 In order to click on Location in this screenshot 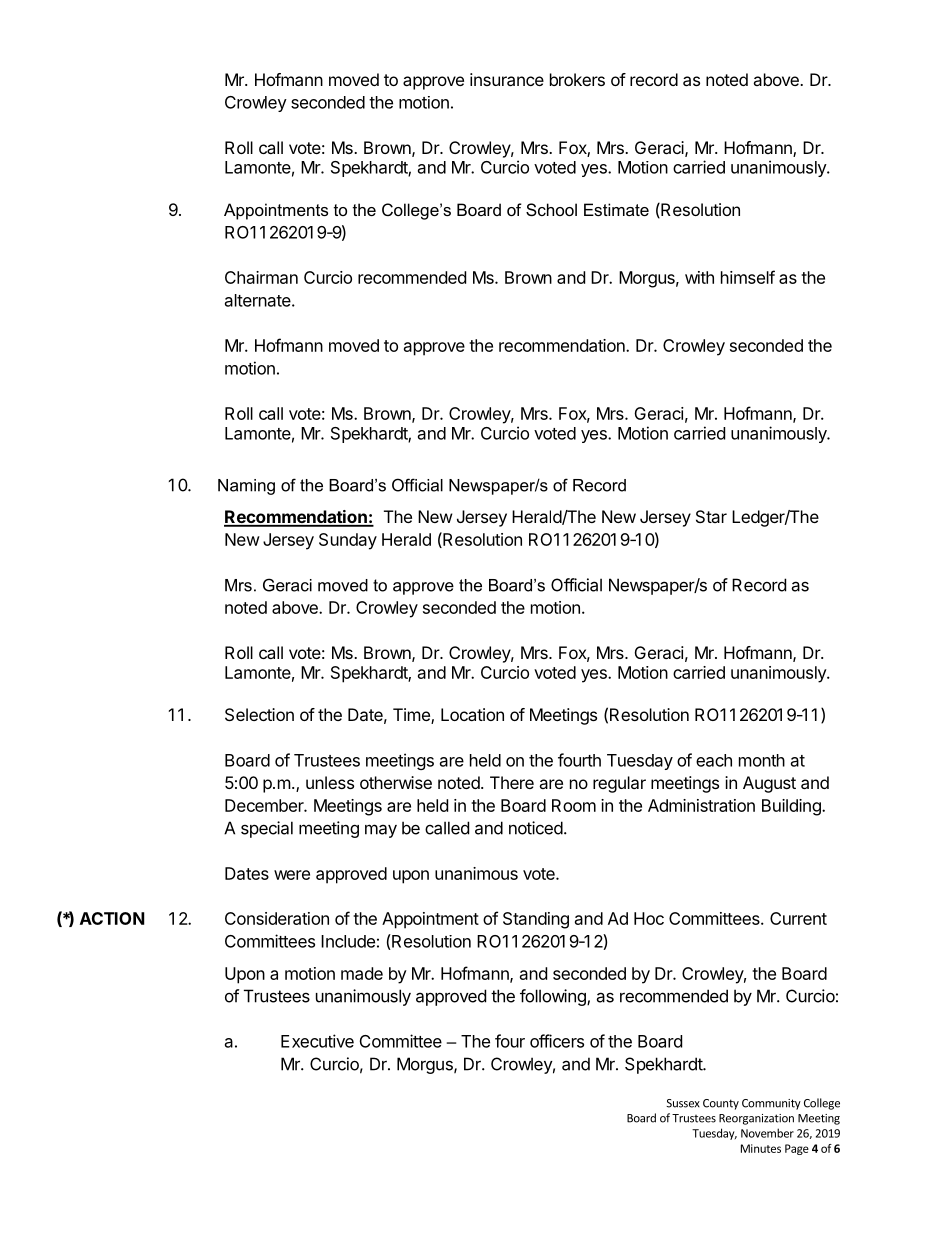, I will do `click(472, 714)`.
